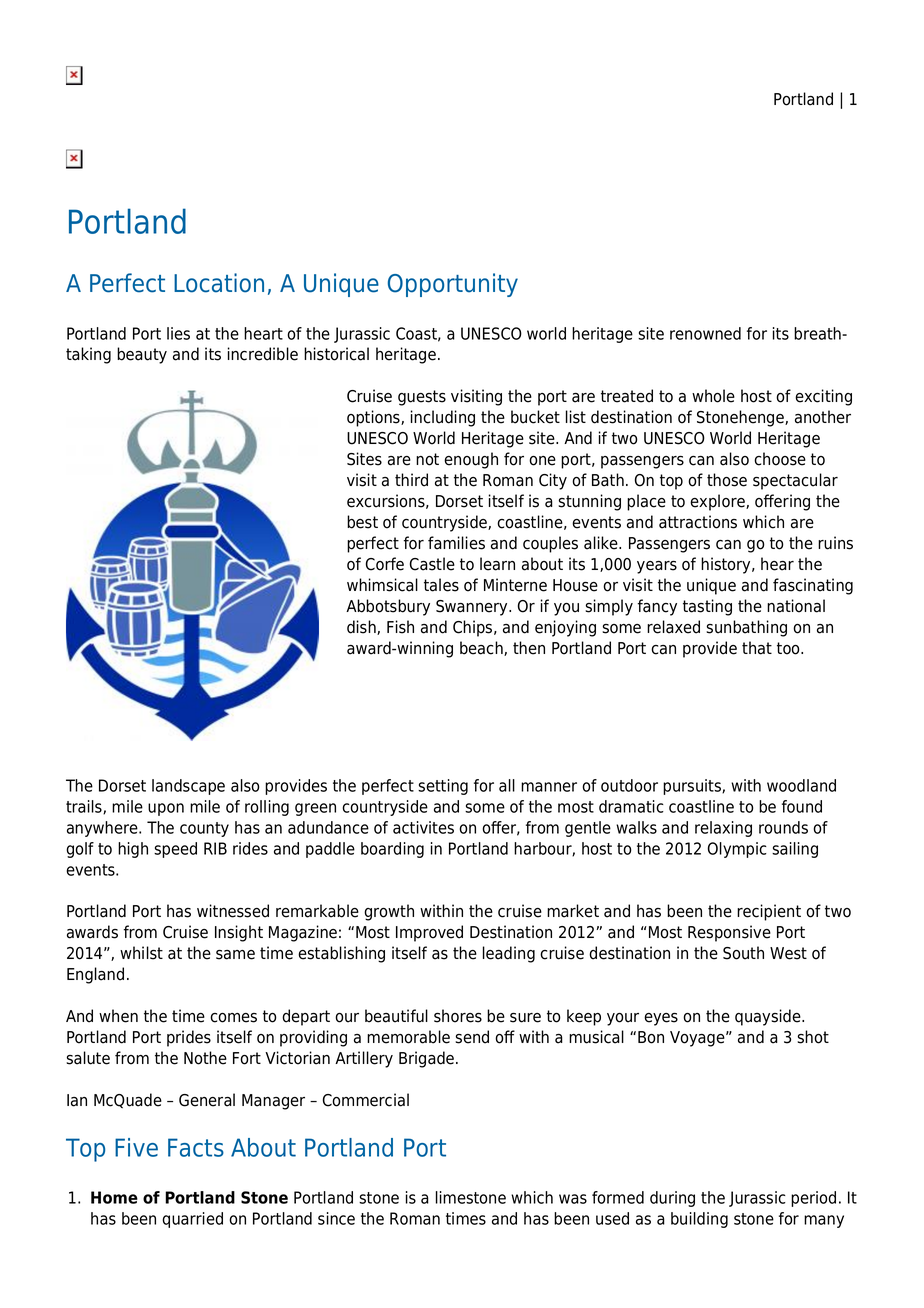  Describe the element at coordinates (699, 1220) in the screenshot. I see `building` at that location.
